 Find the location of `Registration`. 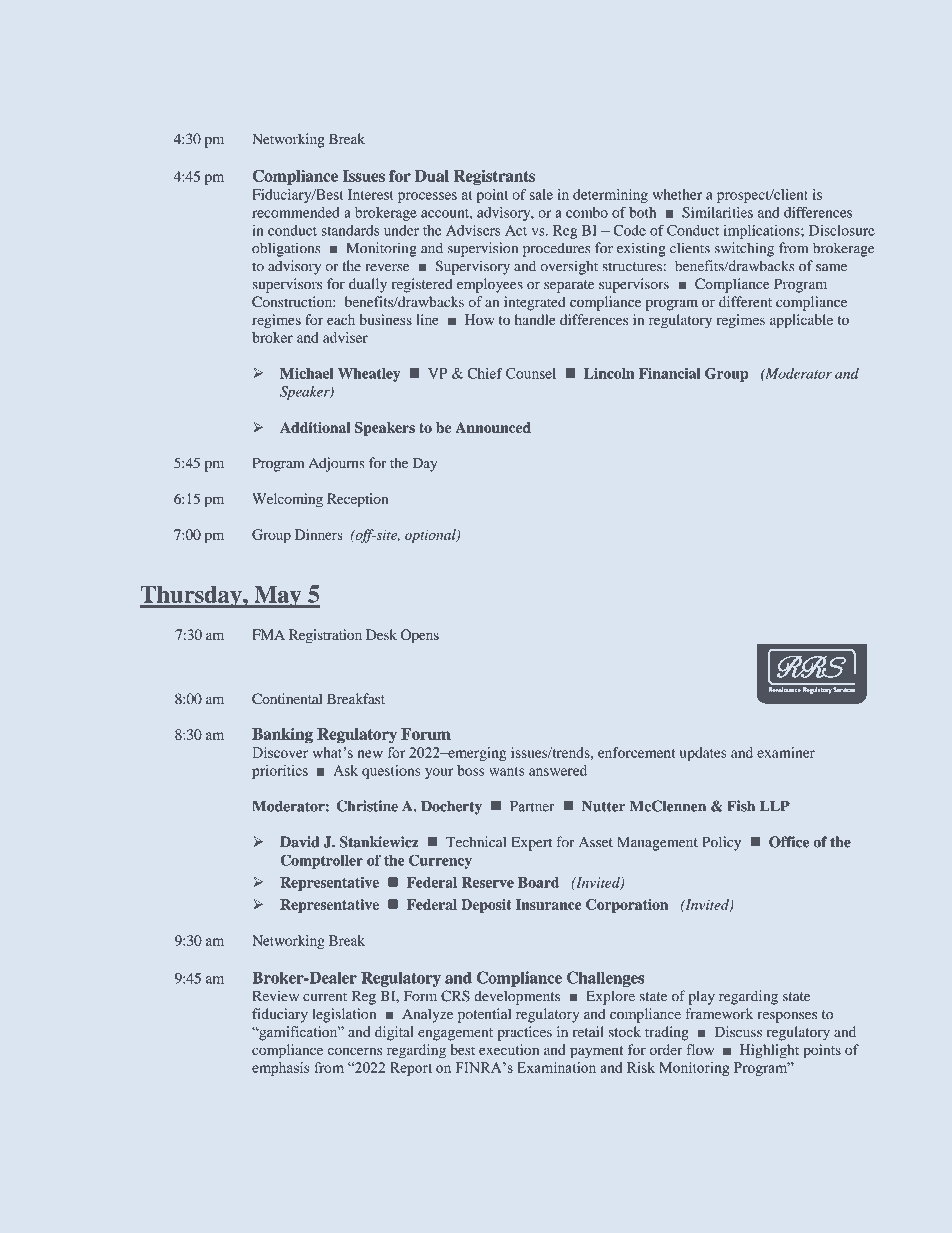

Registration is located at coordinates (325, 636).
